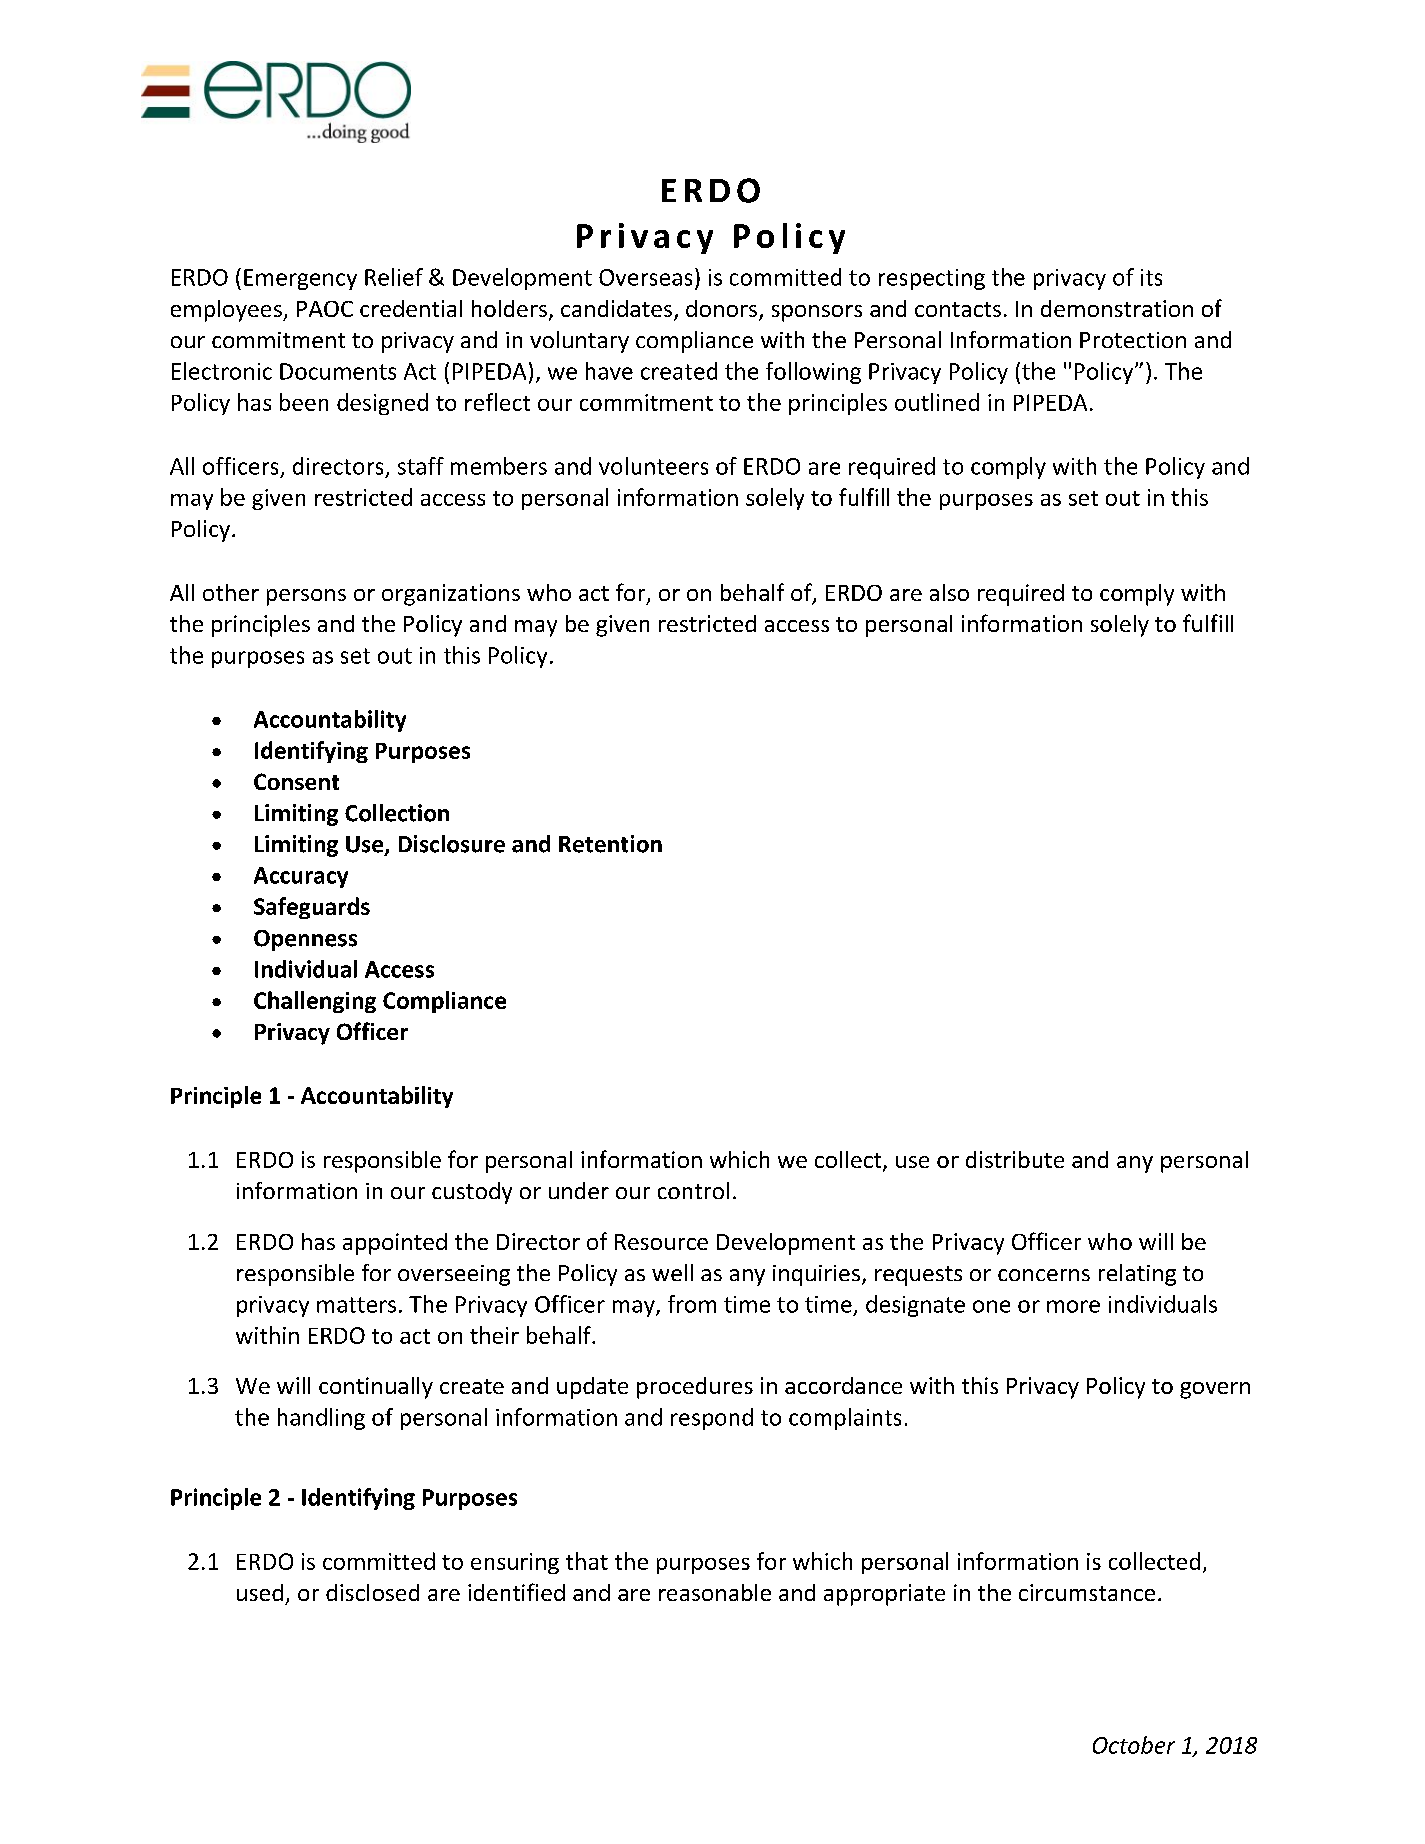 Image resolution: width=1425 pixels, height=1844 pixels. I want to click on donors, so click(723, 310).
